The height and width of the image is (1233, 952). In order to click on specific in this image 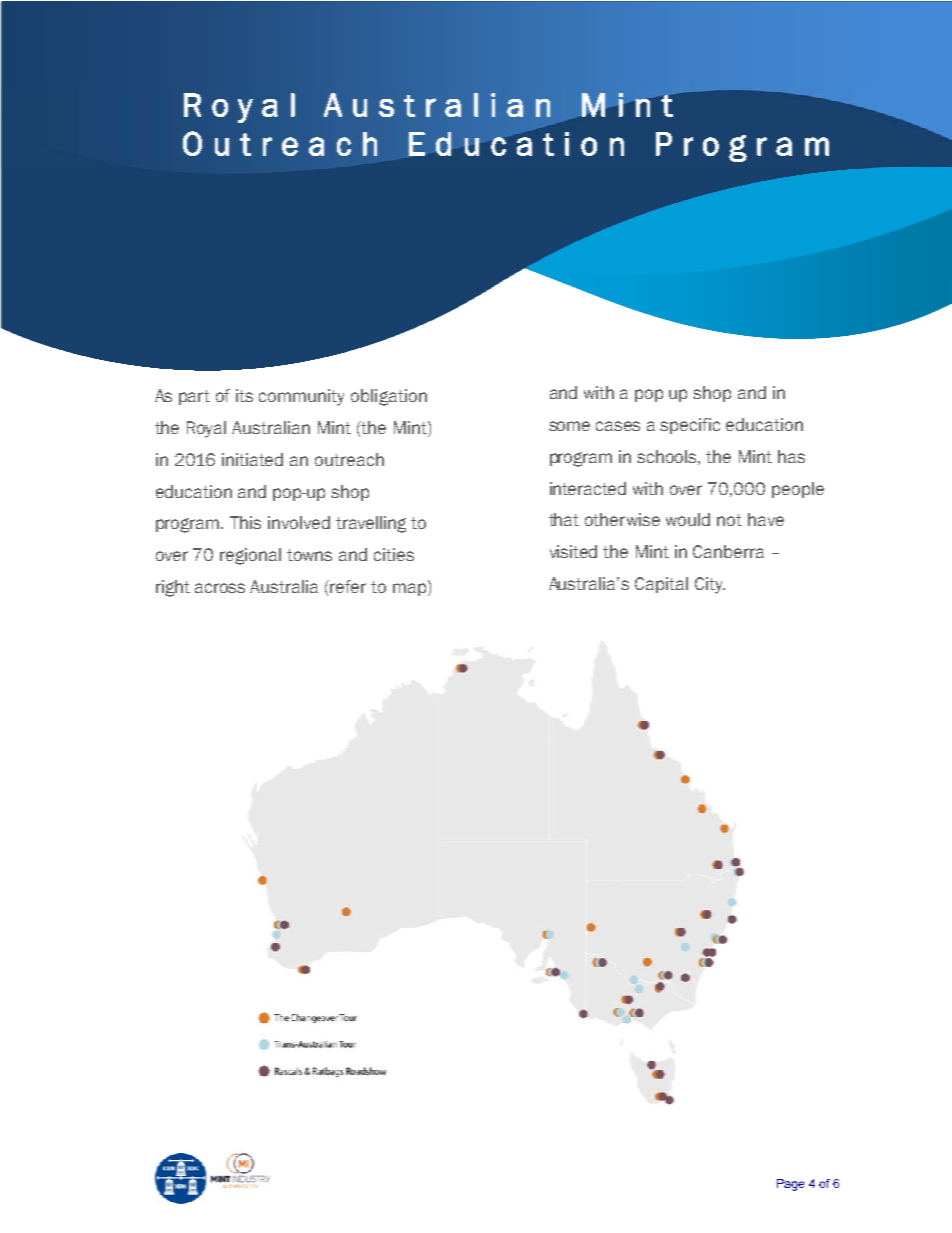, I will do `click(690, 426)`.
